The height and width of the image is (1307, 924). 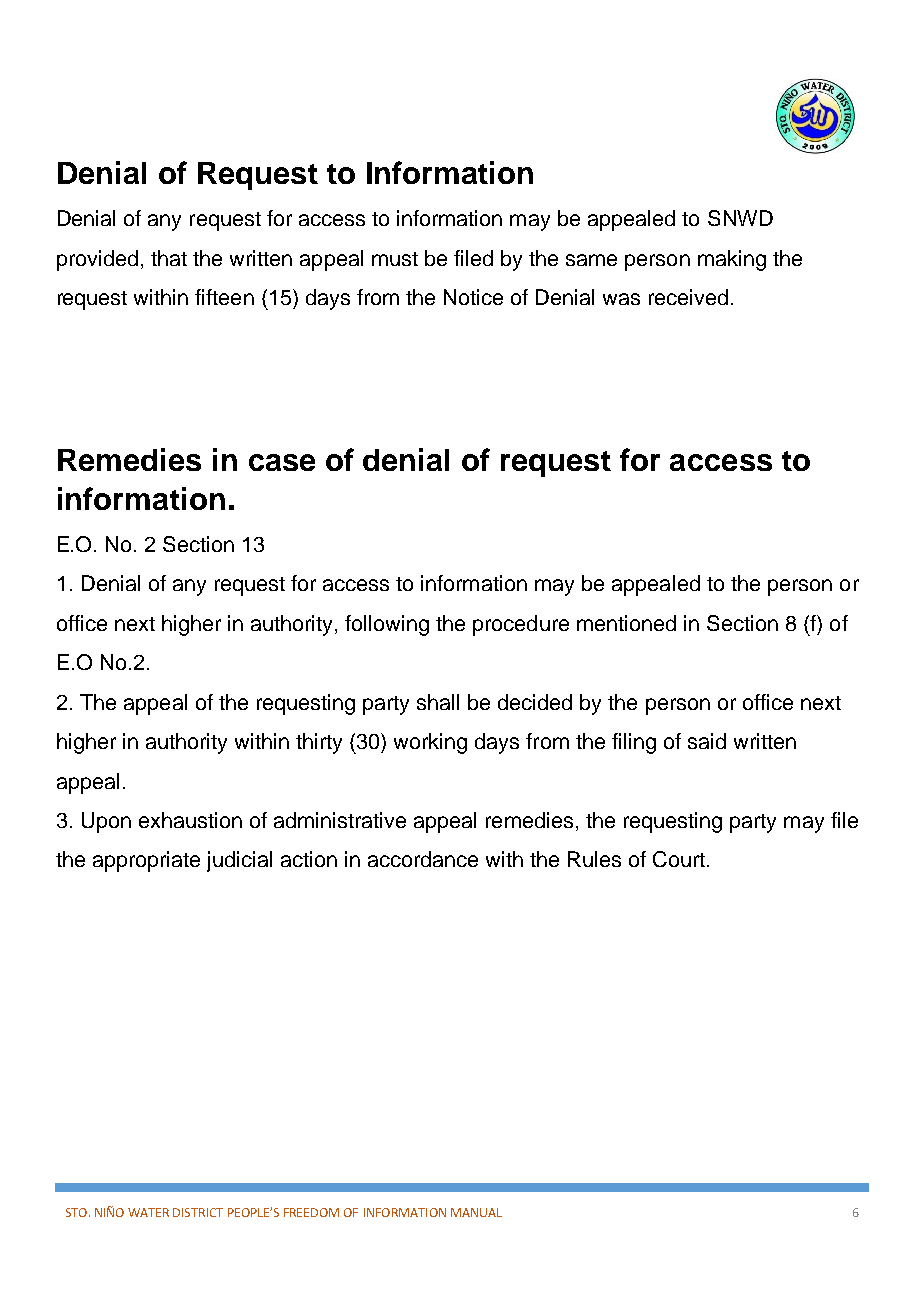 What do you see at coordinates (387, 625) in the image?
I see `following` at bounding box center [387, 625].
